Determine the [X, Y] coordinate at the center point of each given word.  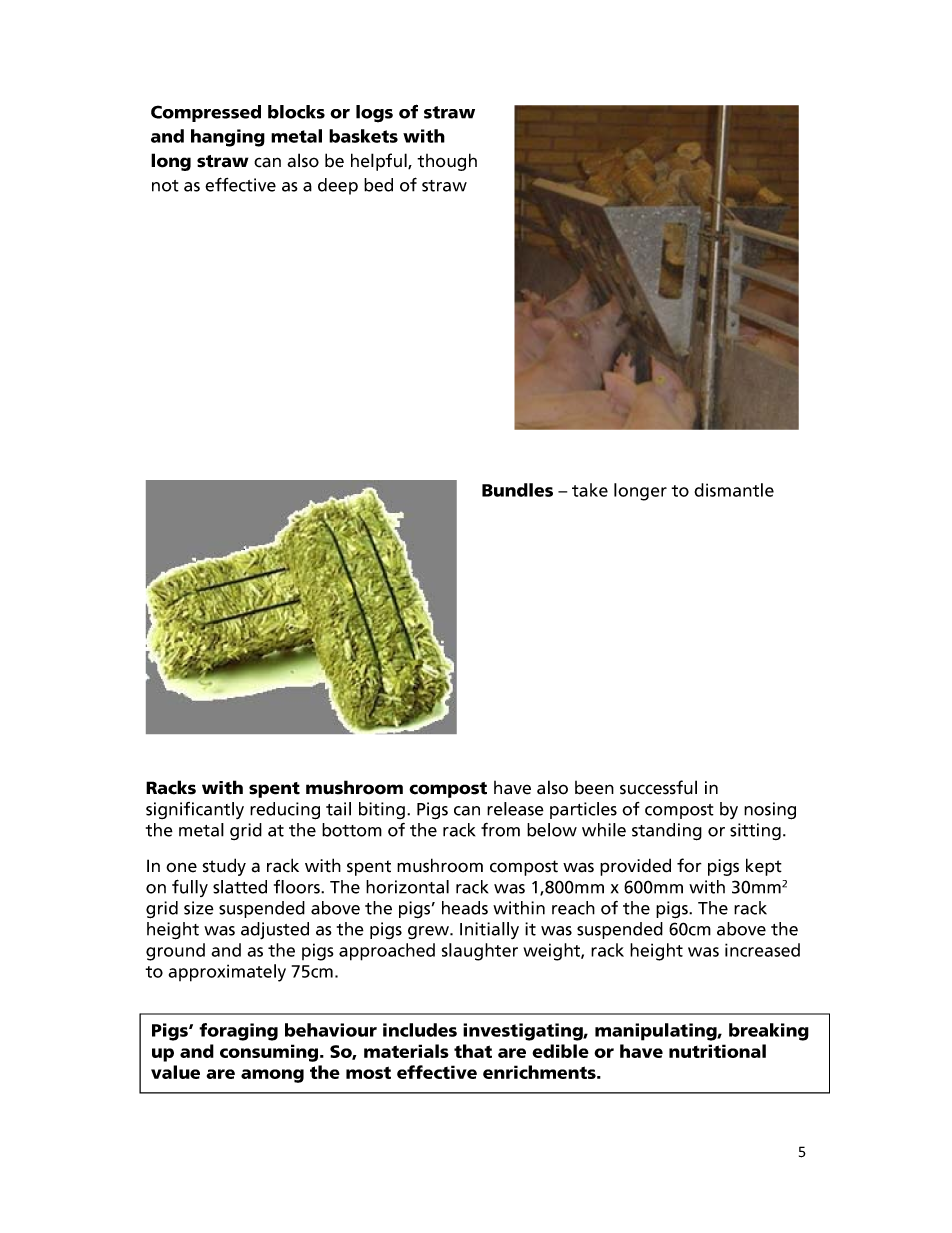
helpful [380, 162]
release [515, 809]
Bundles [517, 490]
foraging [238, 1032]
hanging [228, 138]
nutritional [717, 1051]
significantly [195, 810]
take [590, 490]
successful [658, 787]
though [447, 162]
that [473, 1051]
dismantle [734, 490]
